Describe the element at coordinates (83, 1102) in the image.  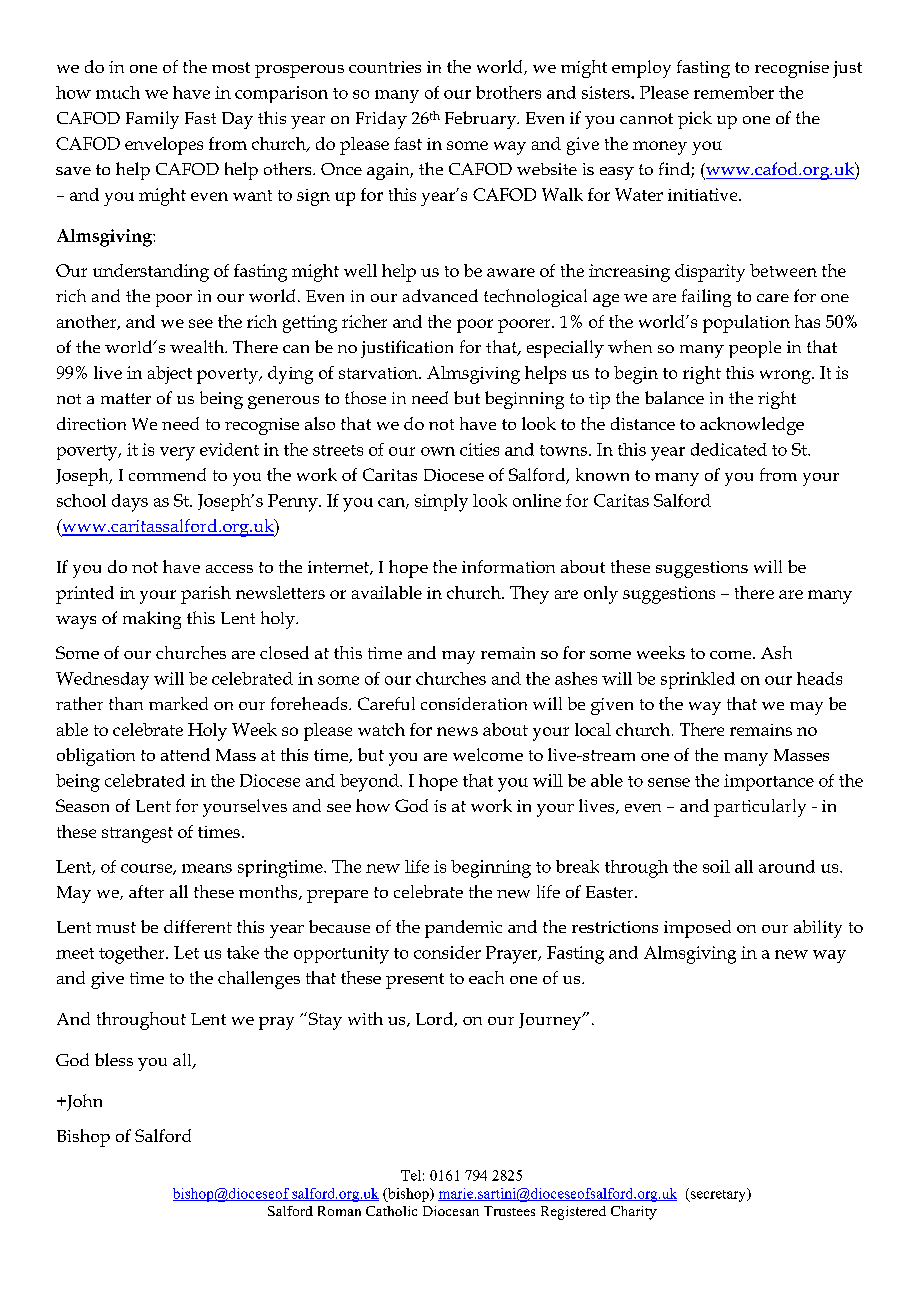
I see `John` at that location.
